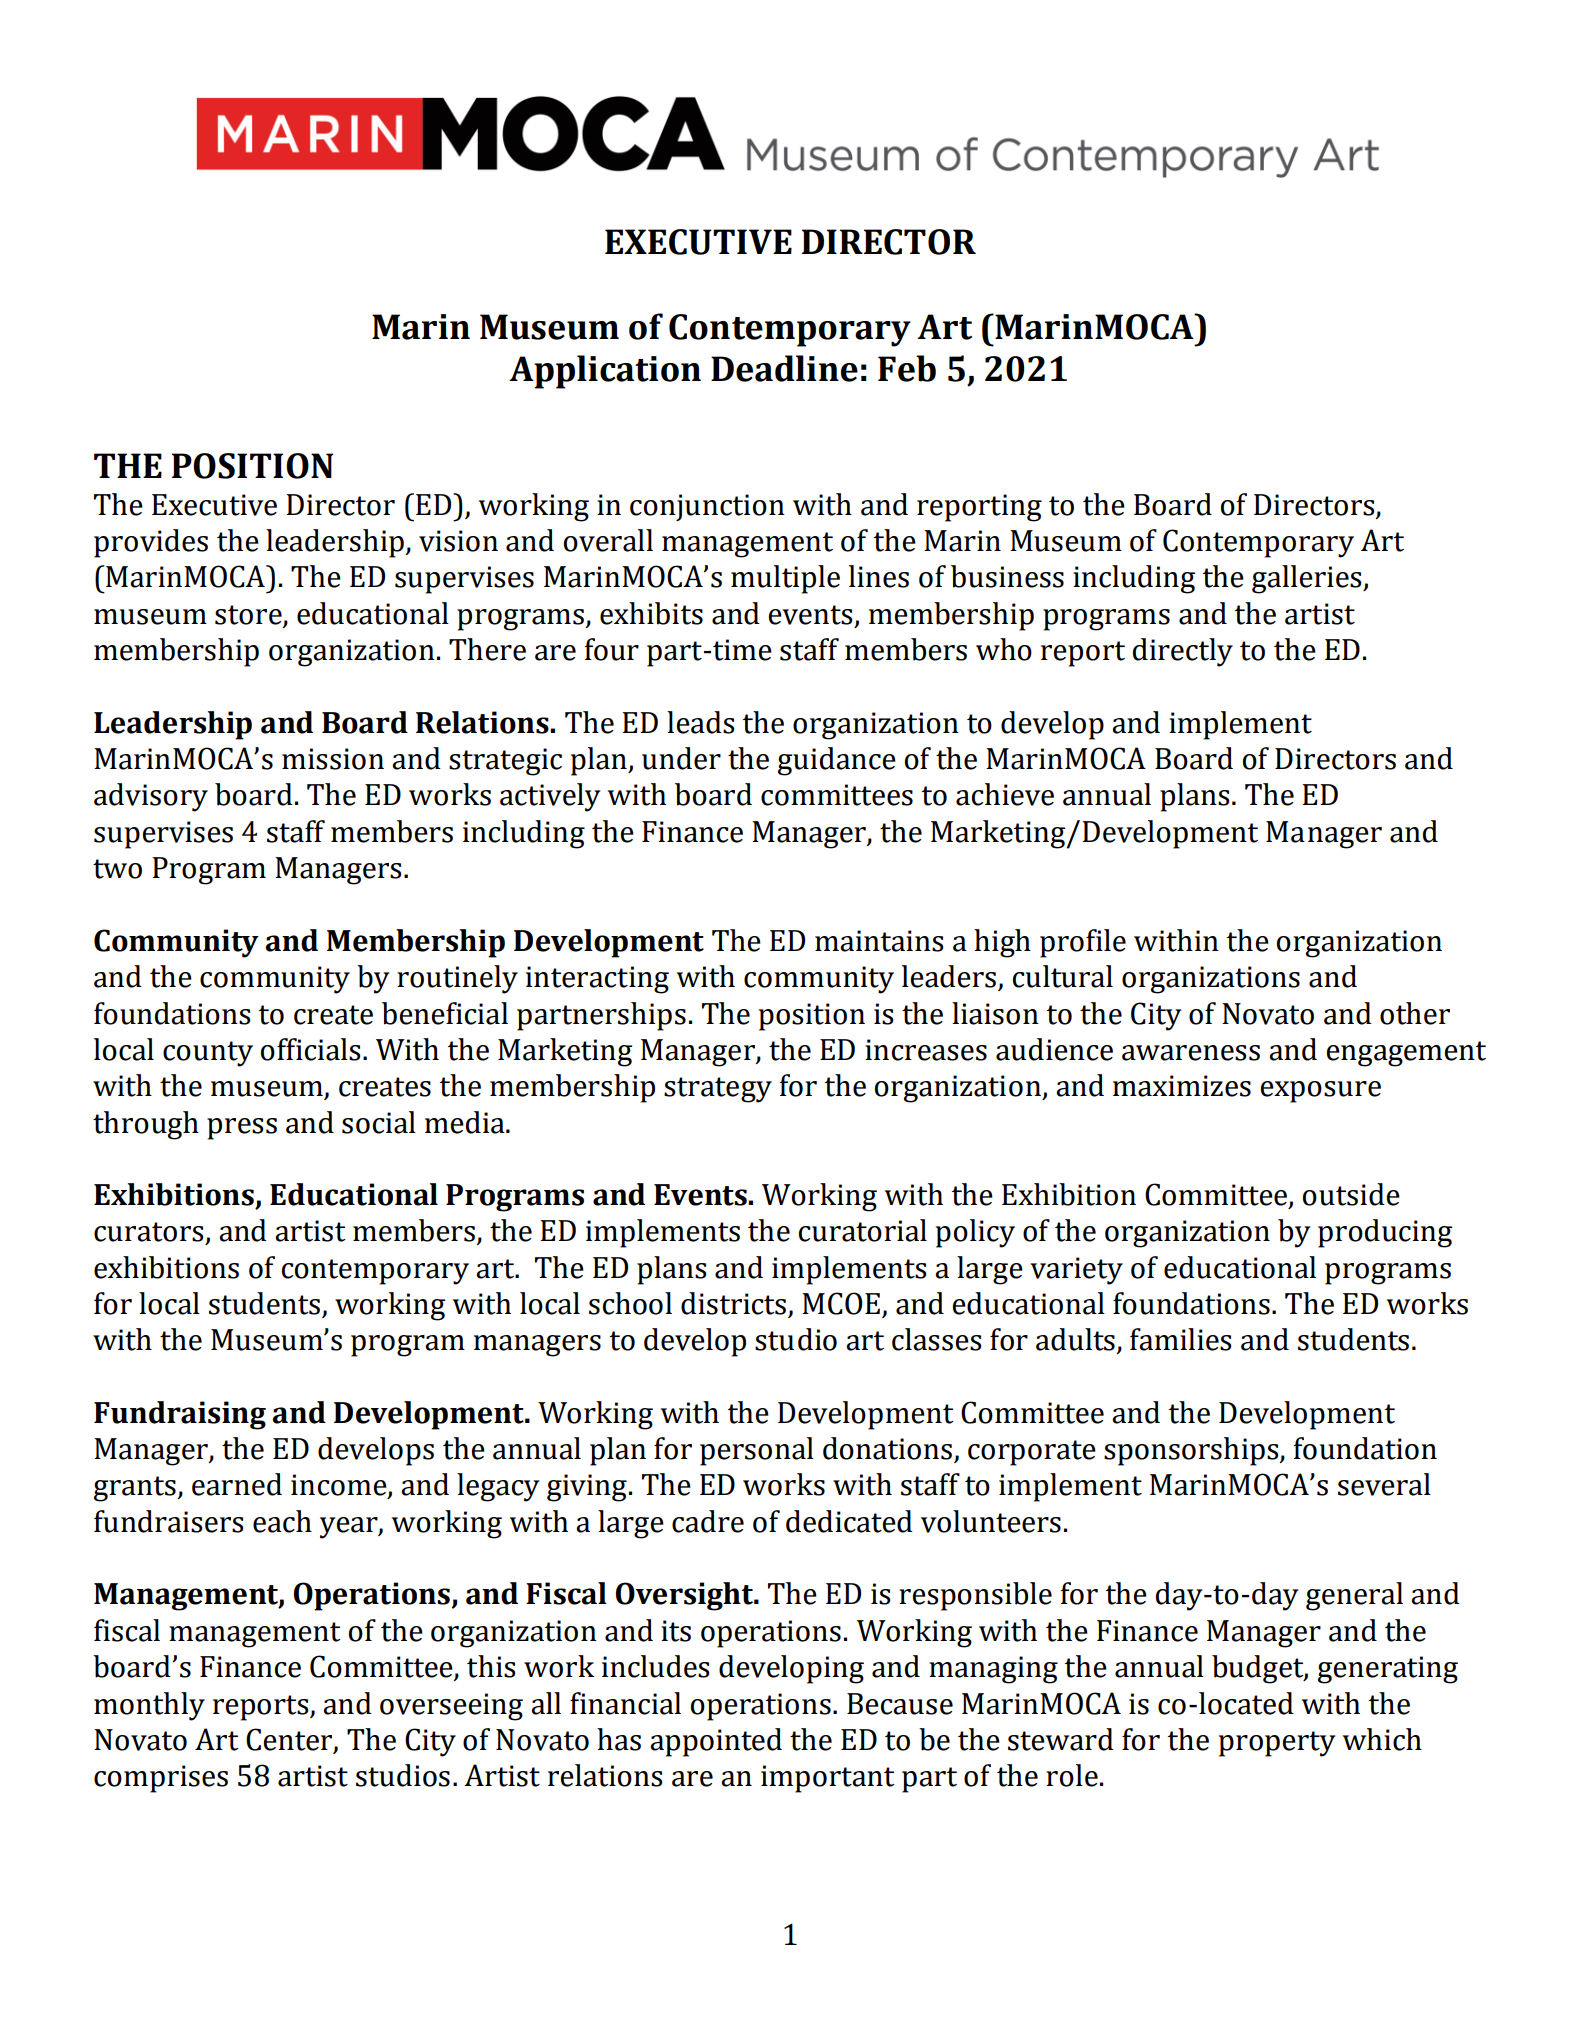 The image size is (1580, 2044). I want to click on galleries, so click(1308, 579).
